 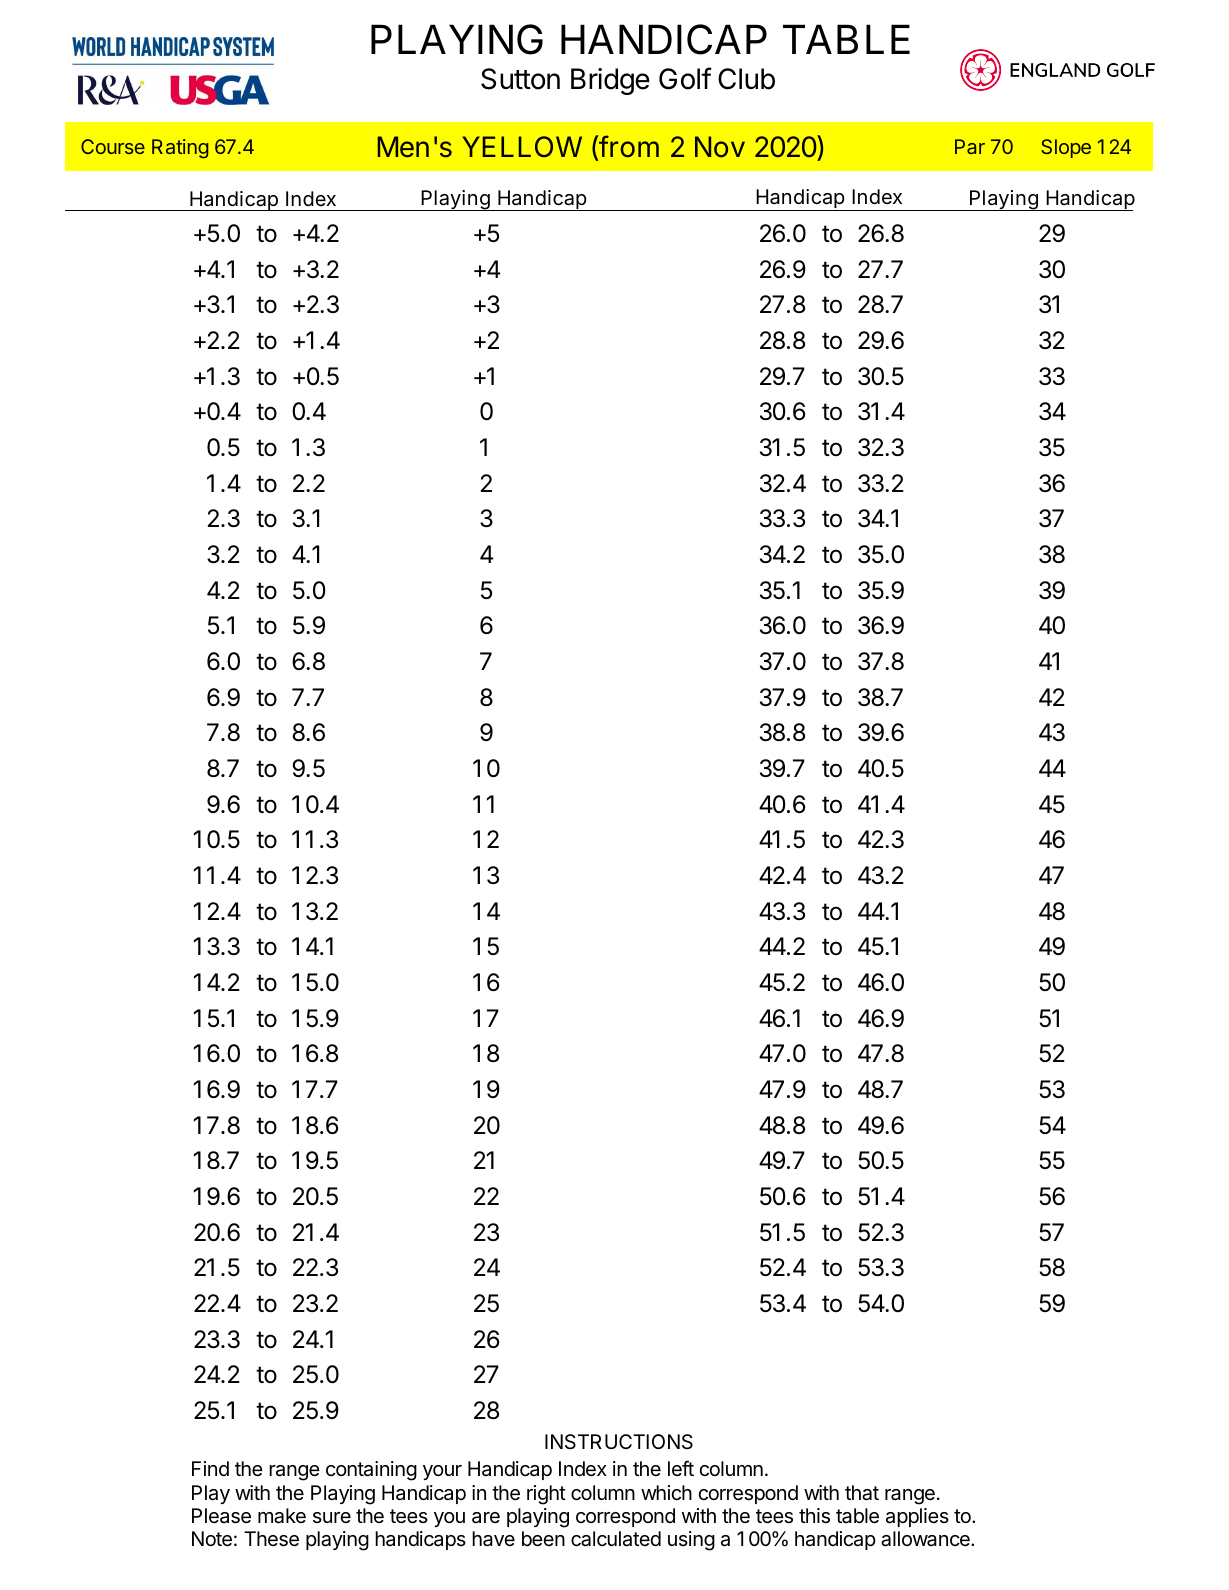 I want to click on Par, so click(x=970, y=146).
